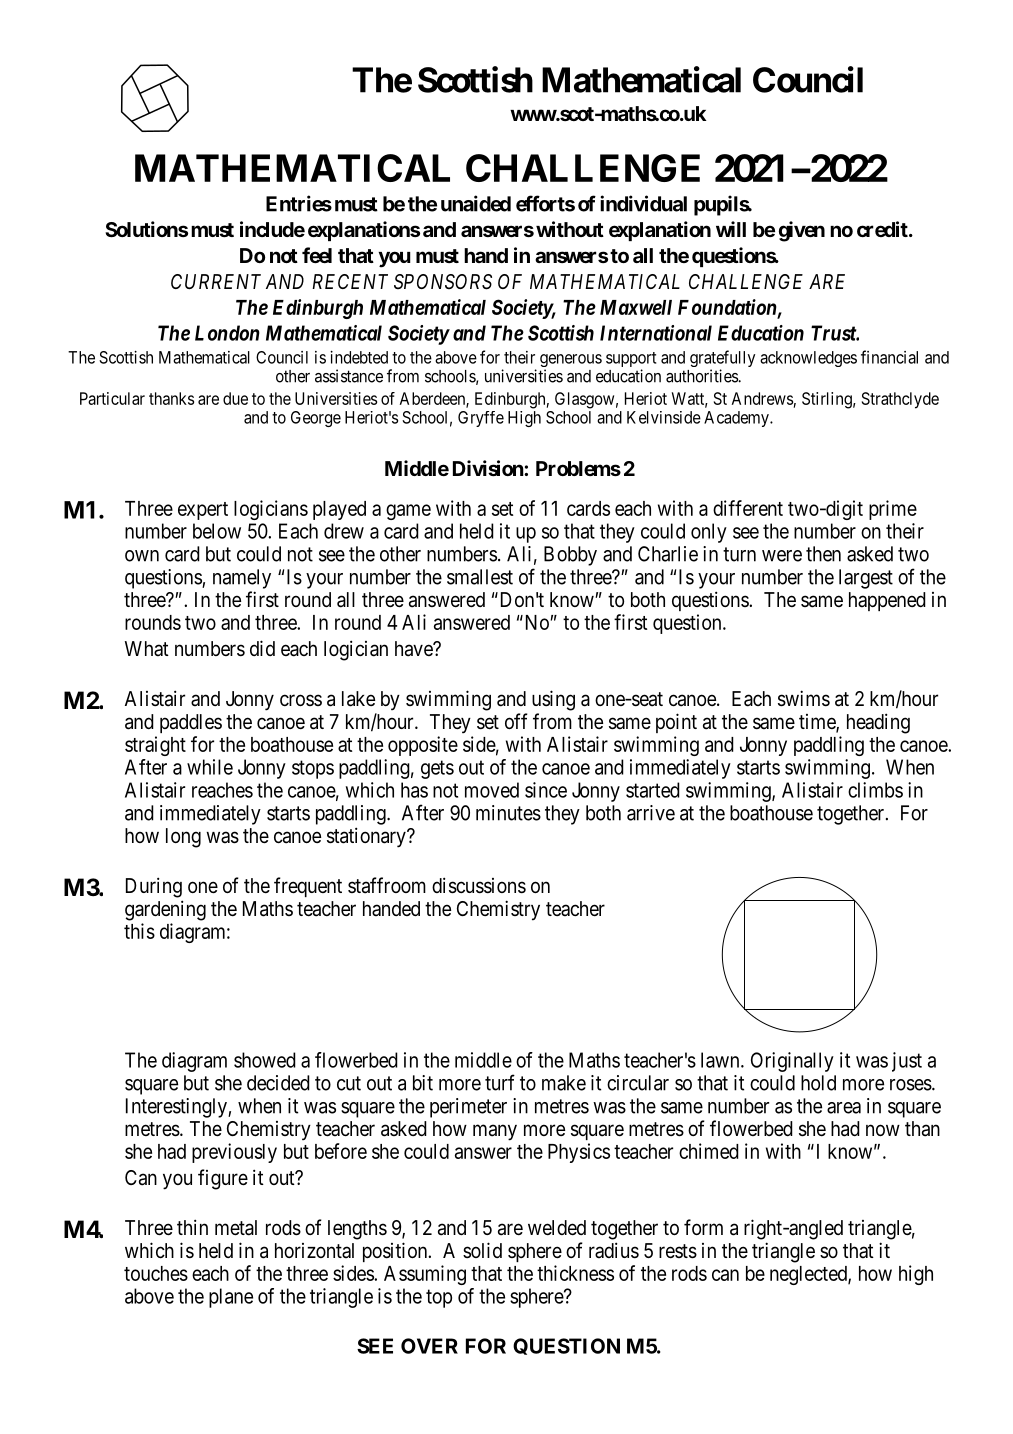  Describe the element at coordinates (216, 281) in the document. I see `CURRENT` at that location.
